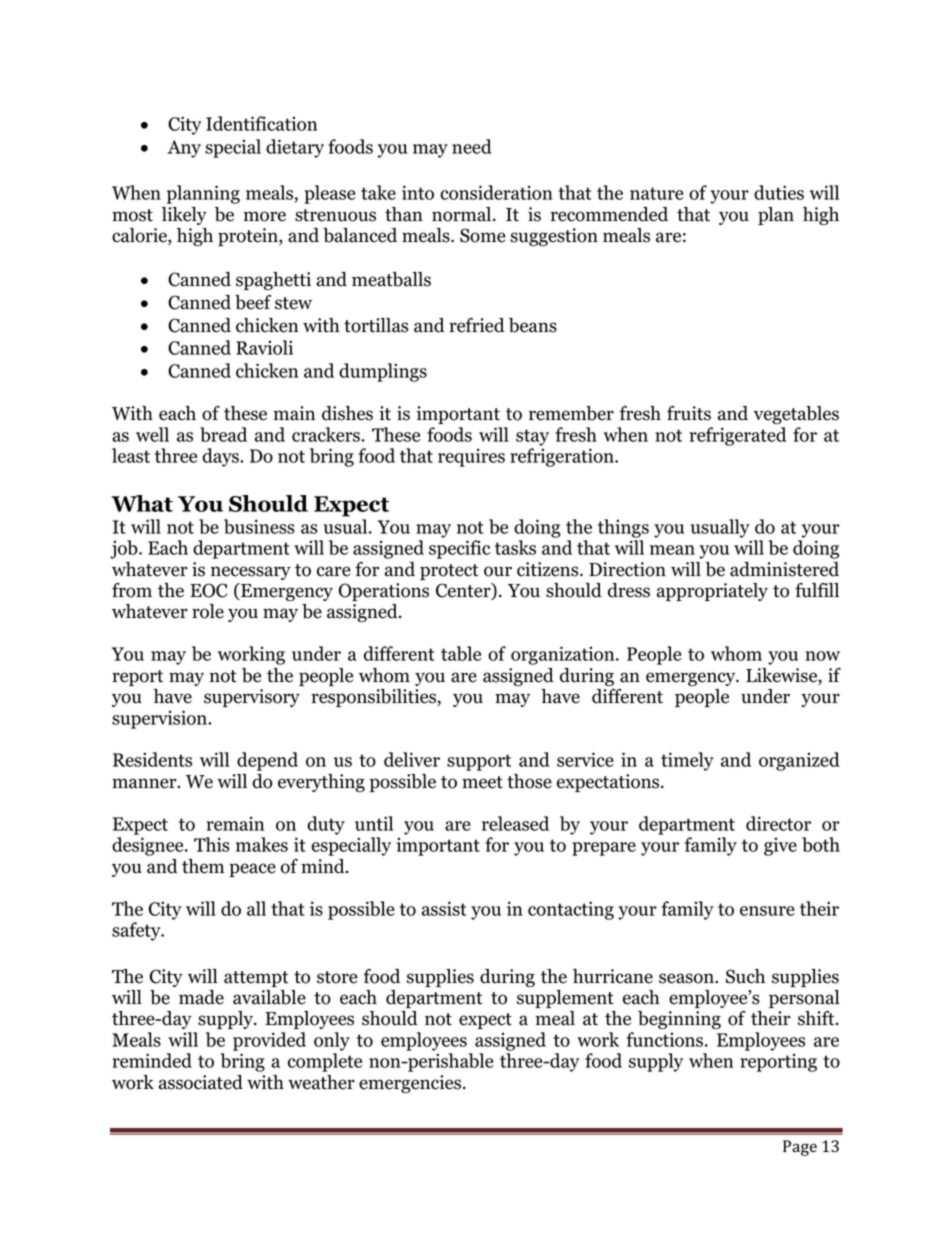 The width and height of the screenshot is (952, 1233). I want to click on Any, so click(184, 149).
